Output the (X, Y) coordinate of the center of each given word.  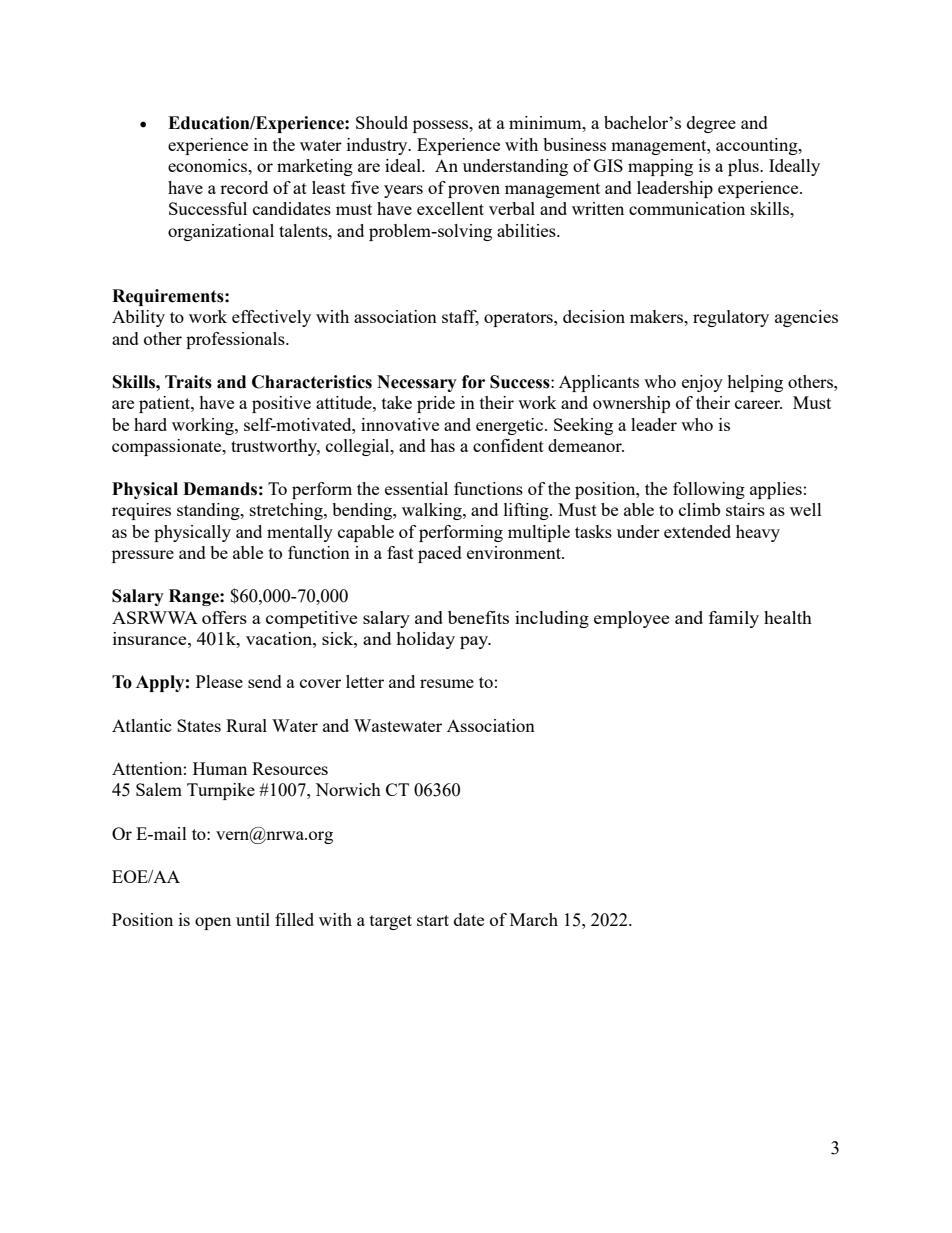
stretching (287, 511)
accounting (758, 146)
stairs (745, 509)
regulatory (731, 318)
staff (460, 318)
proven (474, 191)
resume (447, 683)
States (199, 725)
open (213, 923)
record (244, 187)
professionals (236, 340)
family (734, 619)
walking (433, 511)
